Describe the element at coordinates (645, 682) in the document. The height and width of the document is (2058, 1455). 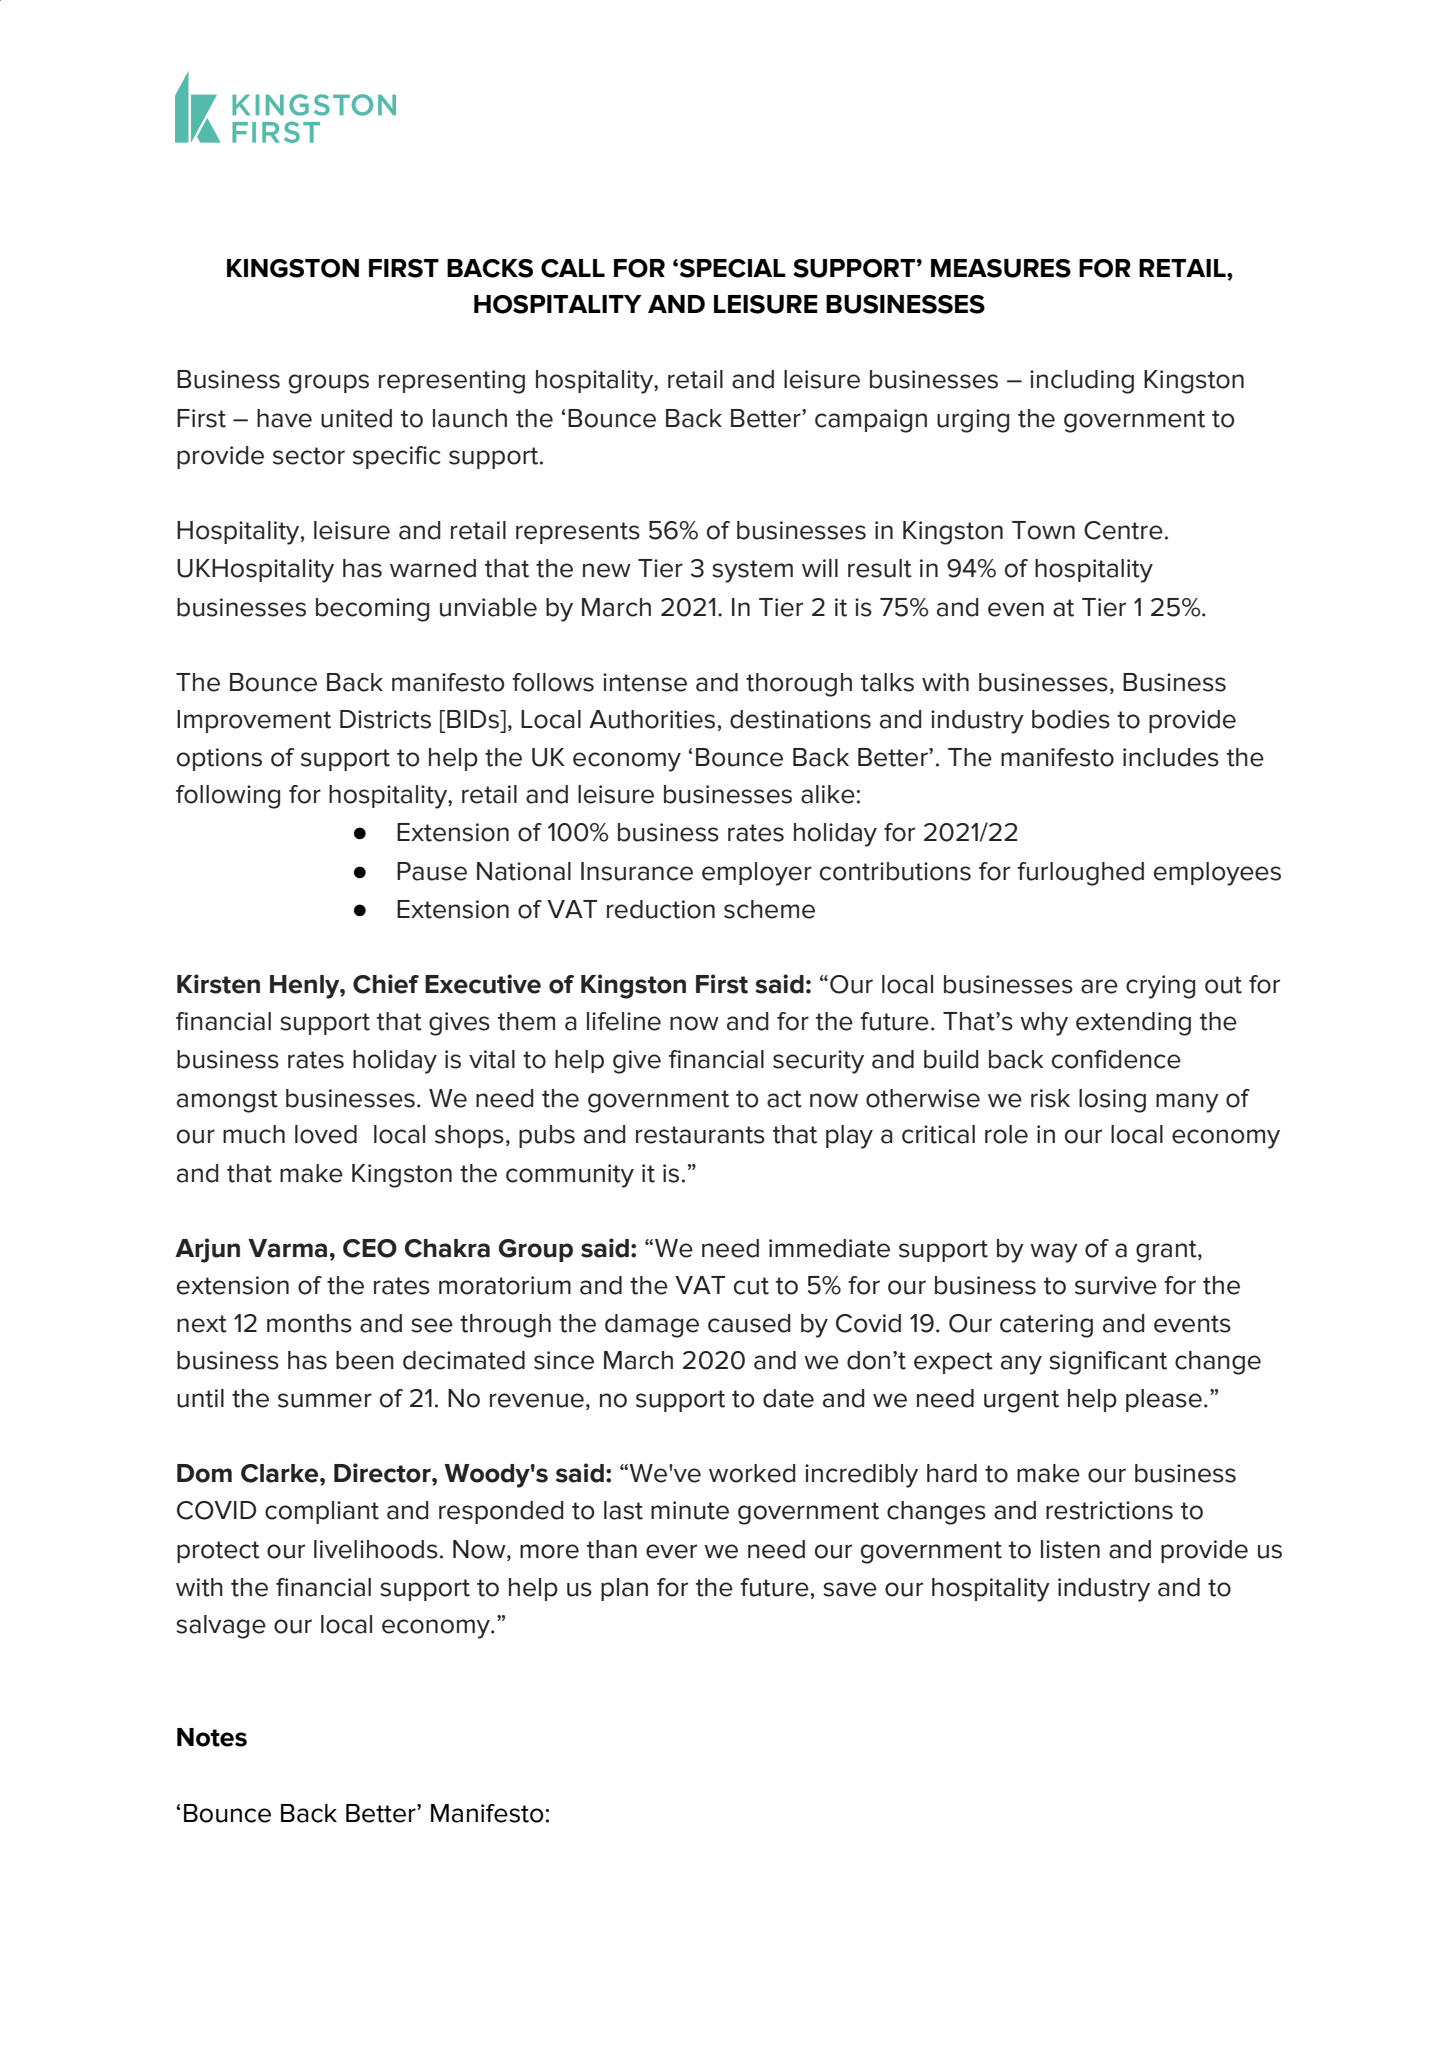
I see `intense` at that location.
